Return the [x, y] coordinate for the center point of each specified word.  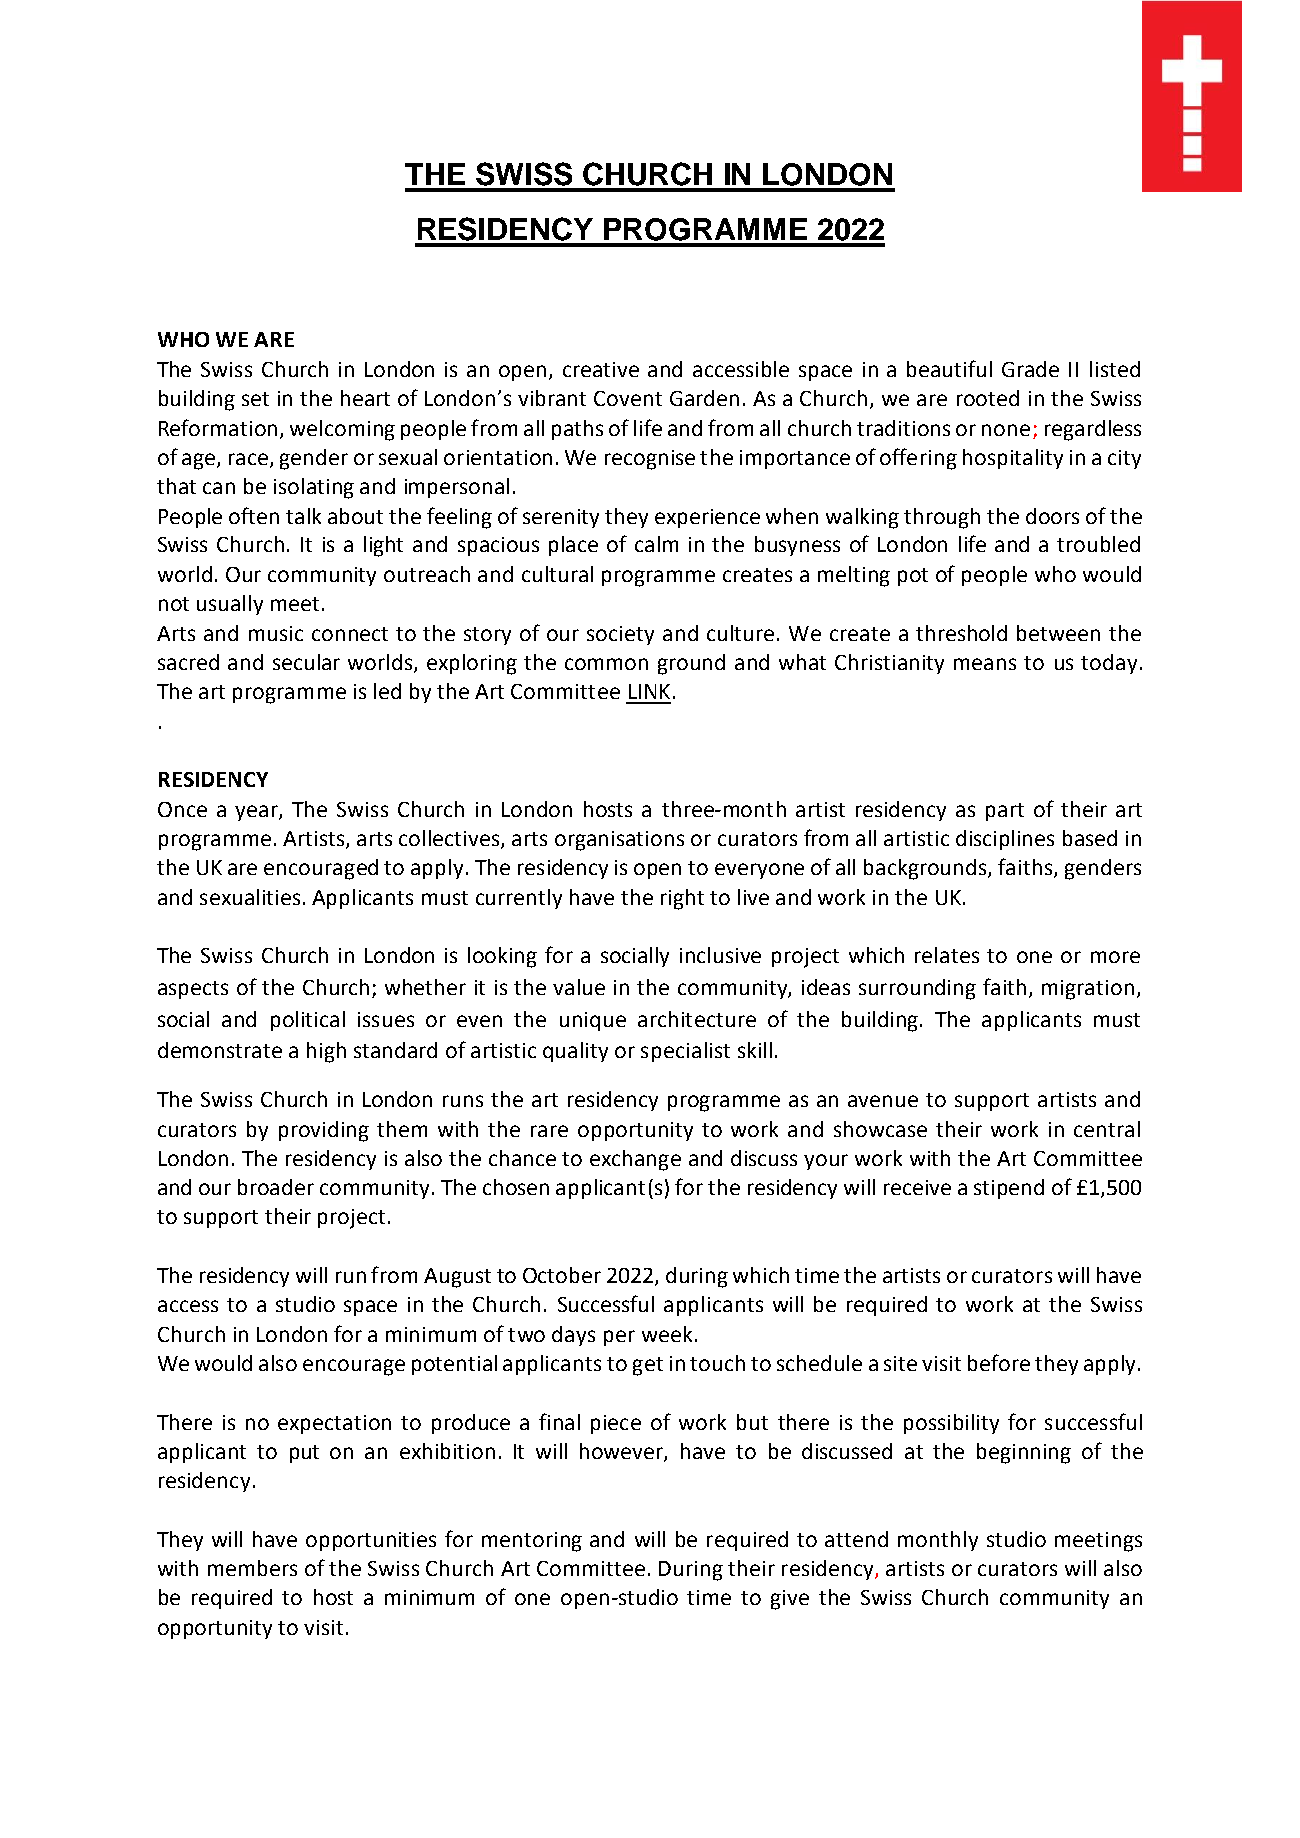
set [255, 399]
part [1005, 812]
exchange [635, 1160]
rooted [988, 398]
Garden [704, 398]
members [252, 1568]
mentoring [532, 1542]
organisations [619, 841]
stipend [1009, 1189]
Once [182, 809]
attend [856, 1539]
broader [276, 1187]
